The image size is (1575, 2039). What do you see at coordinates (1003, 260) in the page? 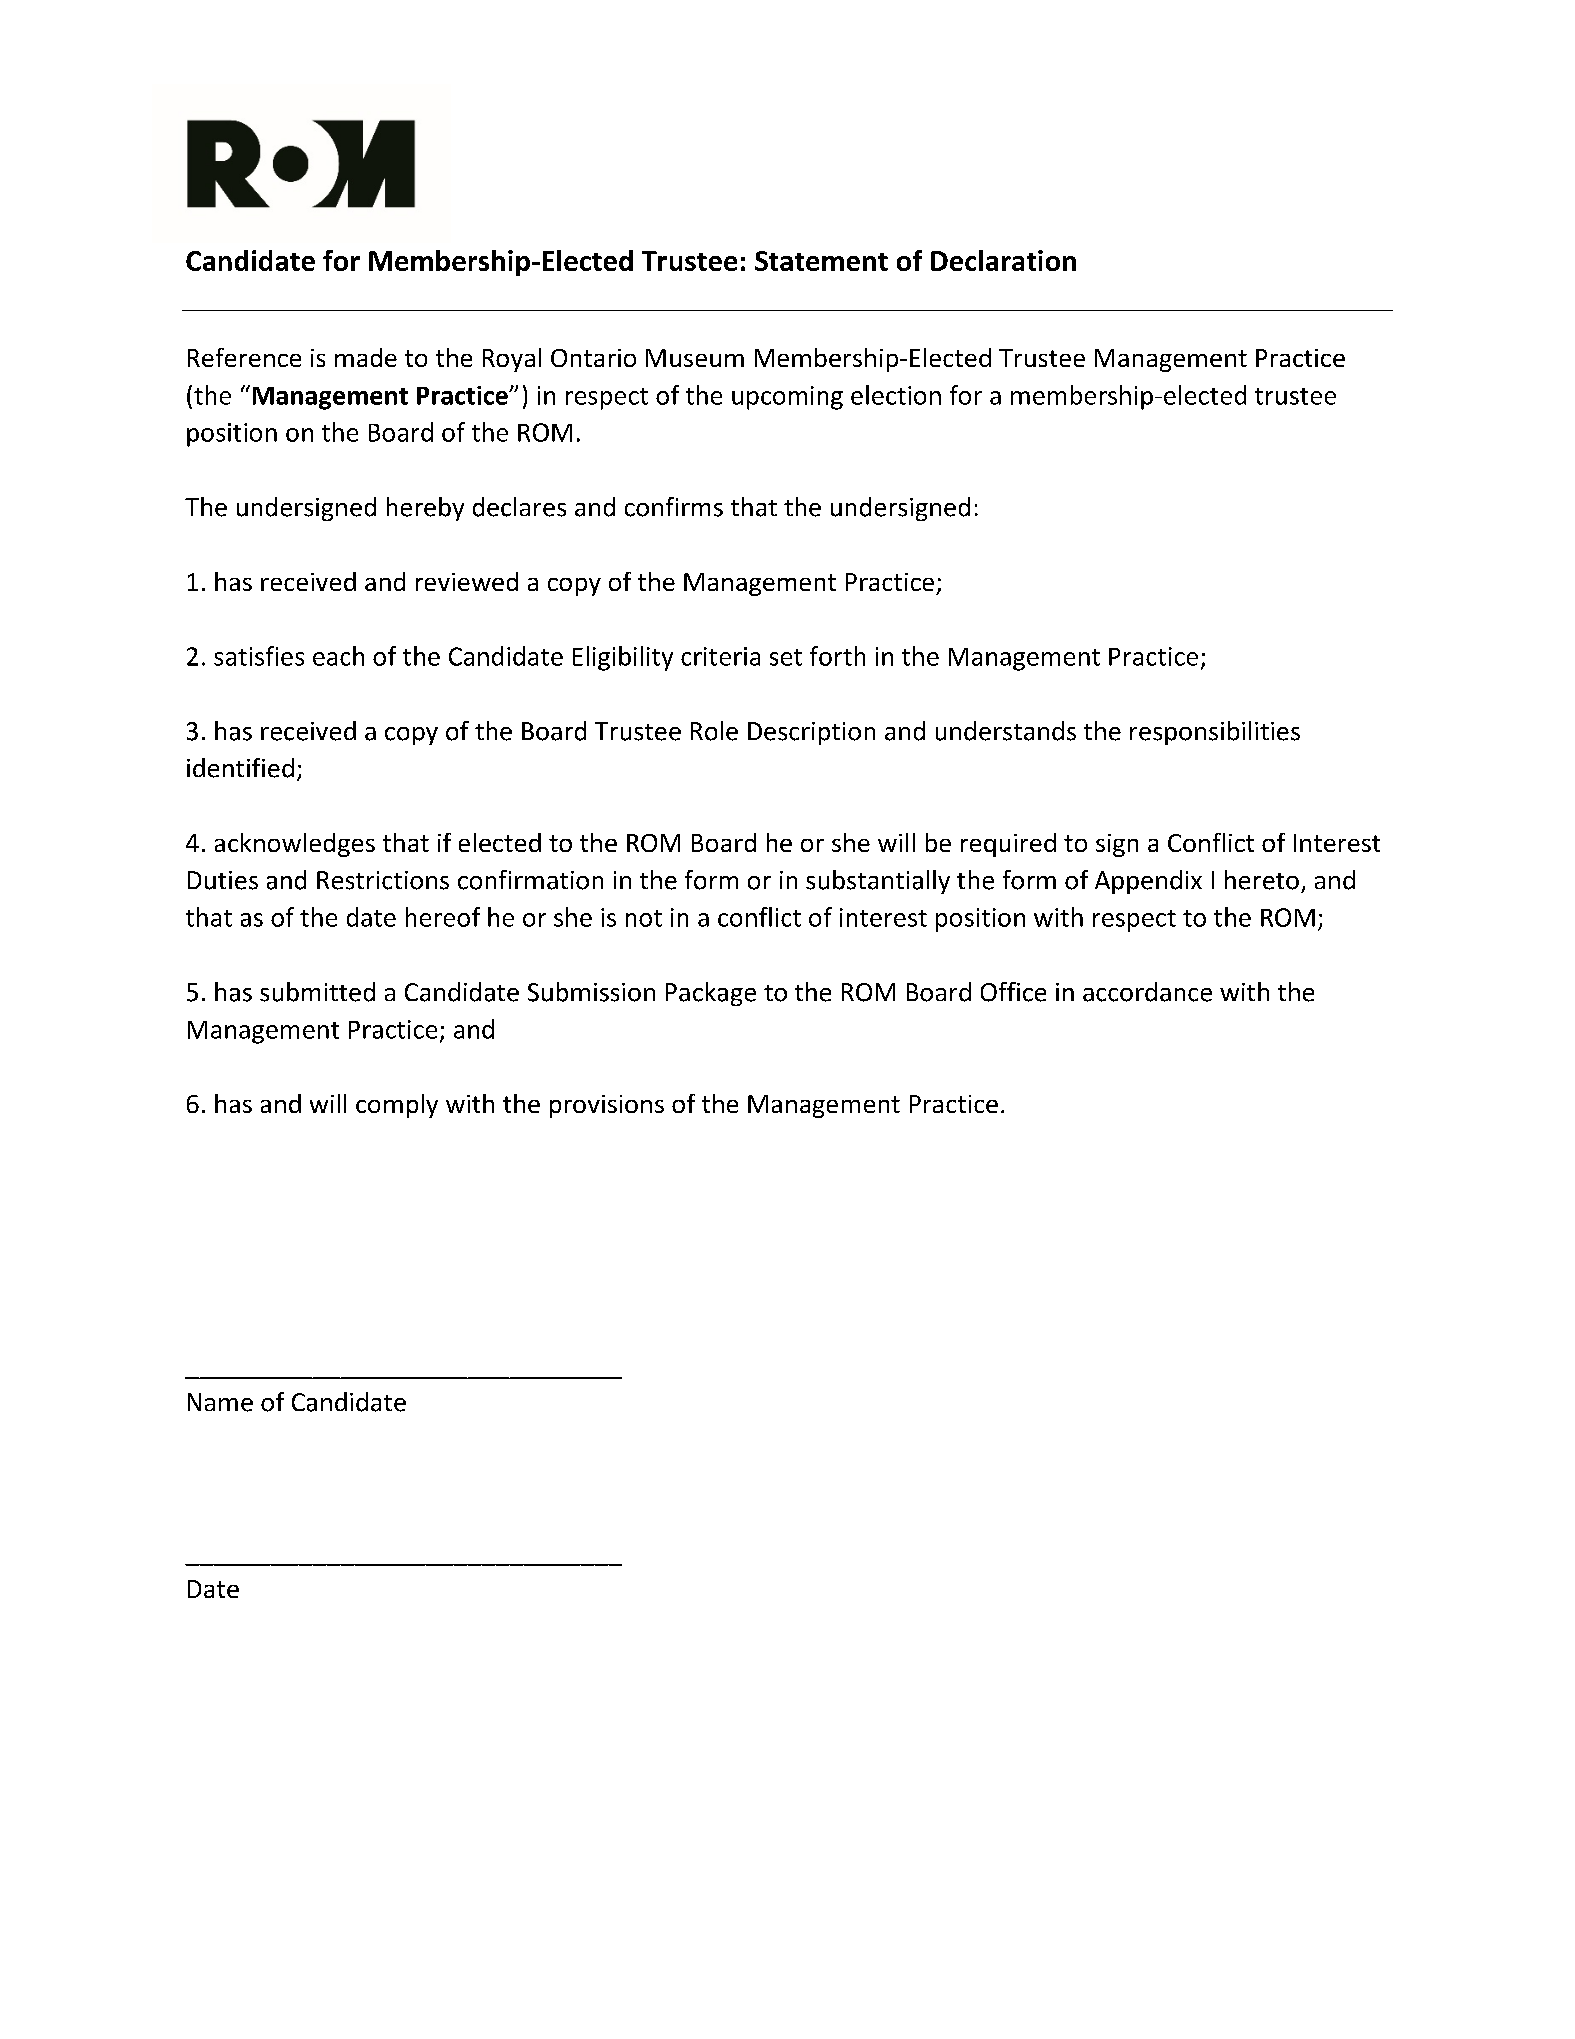
I see `Declaration` at bounding box center [1003, 260].
